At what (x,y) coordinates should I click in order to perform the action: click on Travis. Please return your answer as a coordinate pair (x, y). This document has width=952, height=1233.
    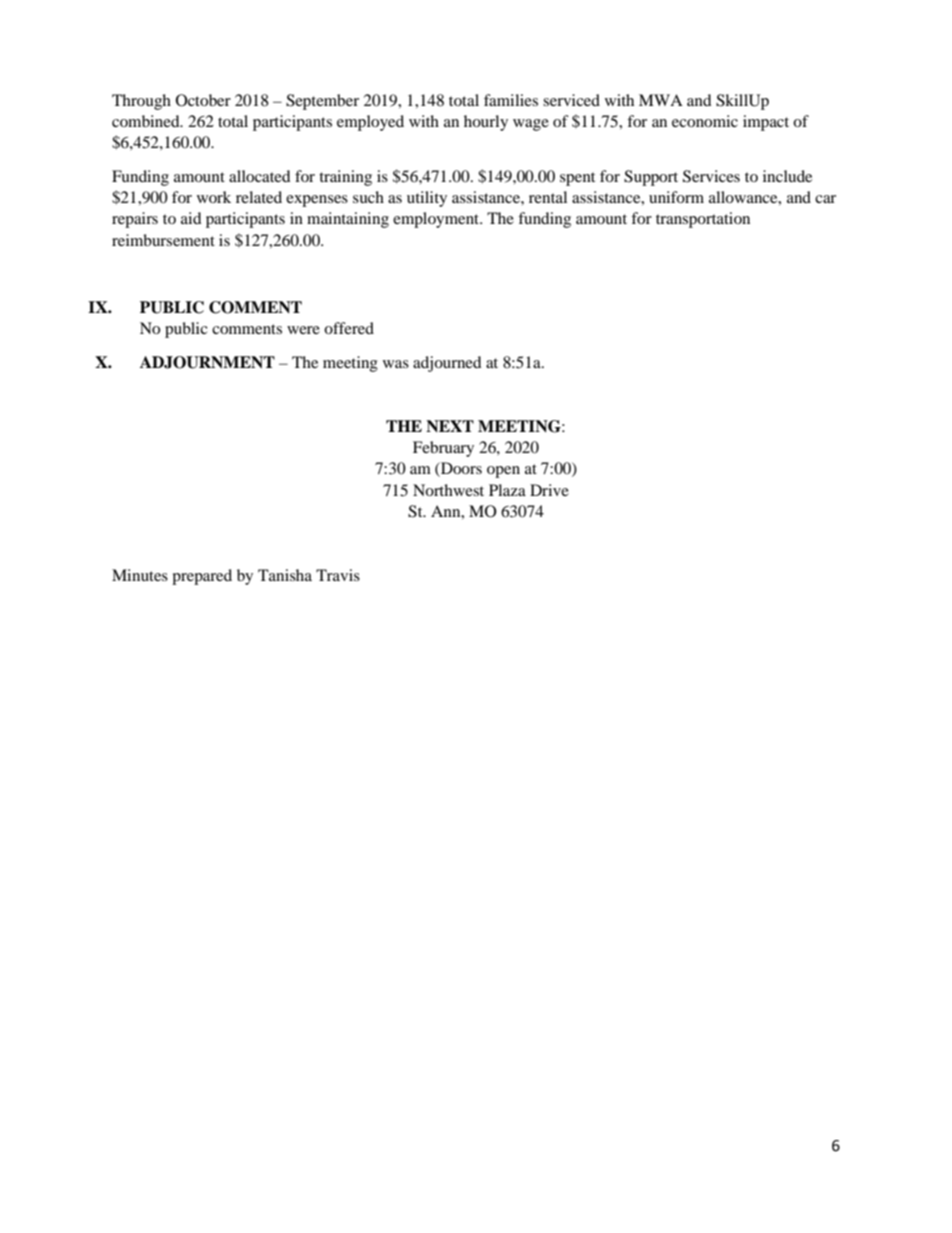
    Looking at the image, I should click on (338, 575).
